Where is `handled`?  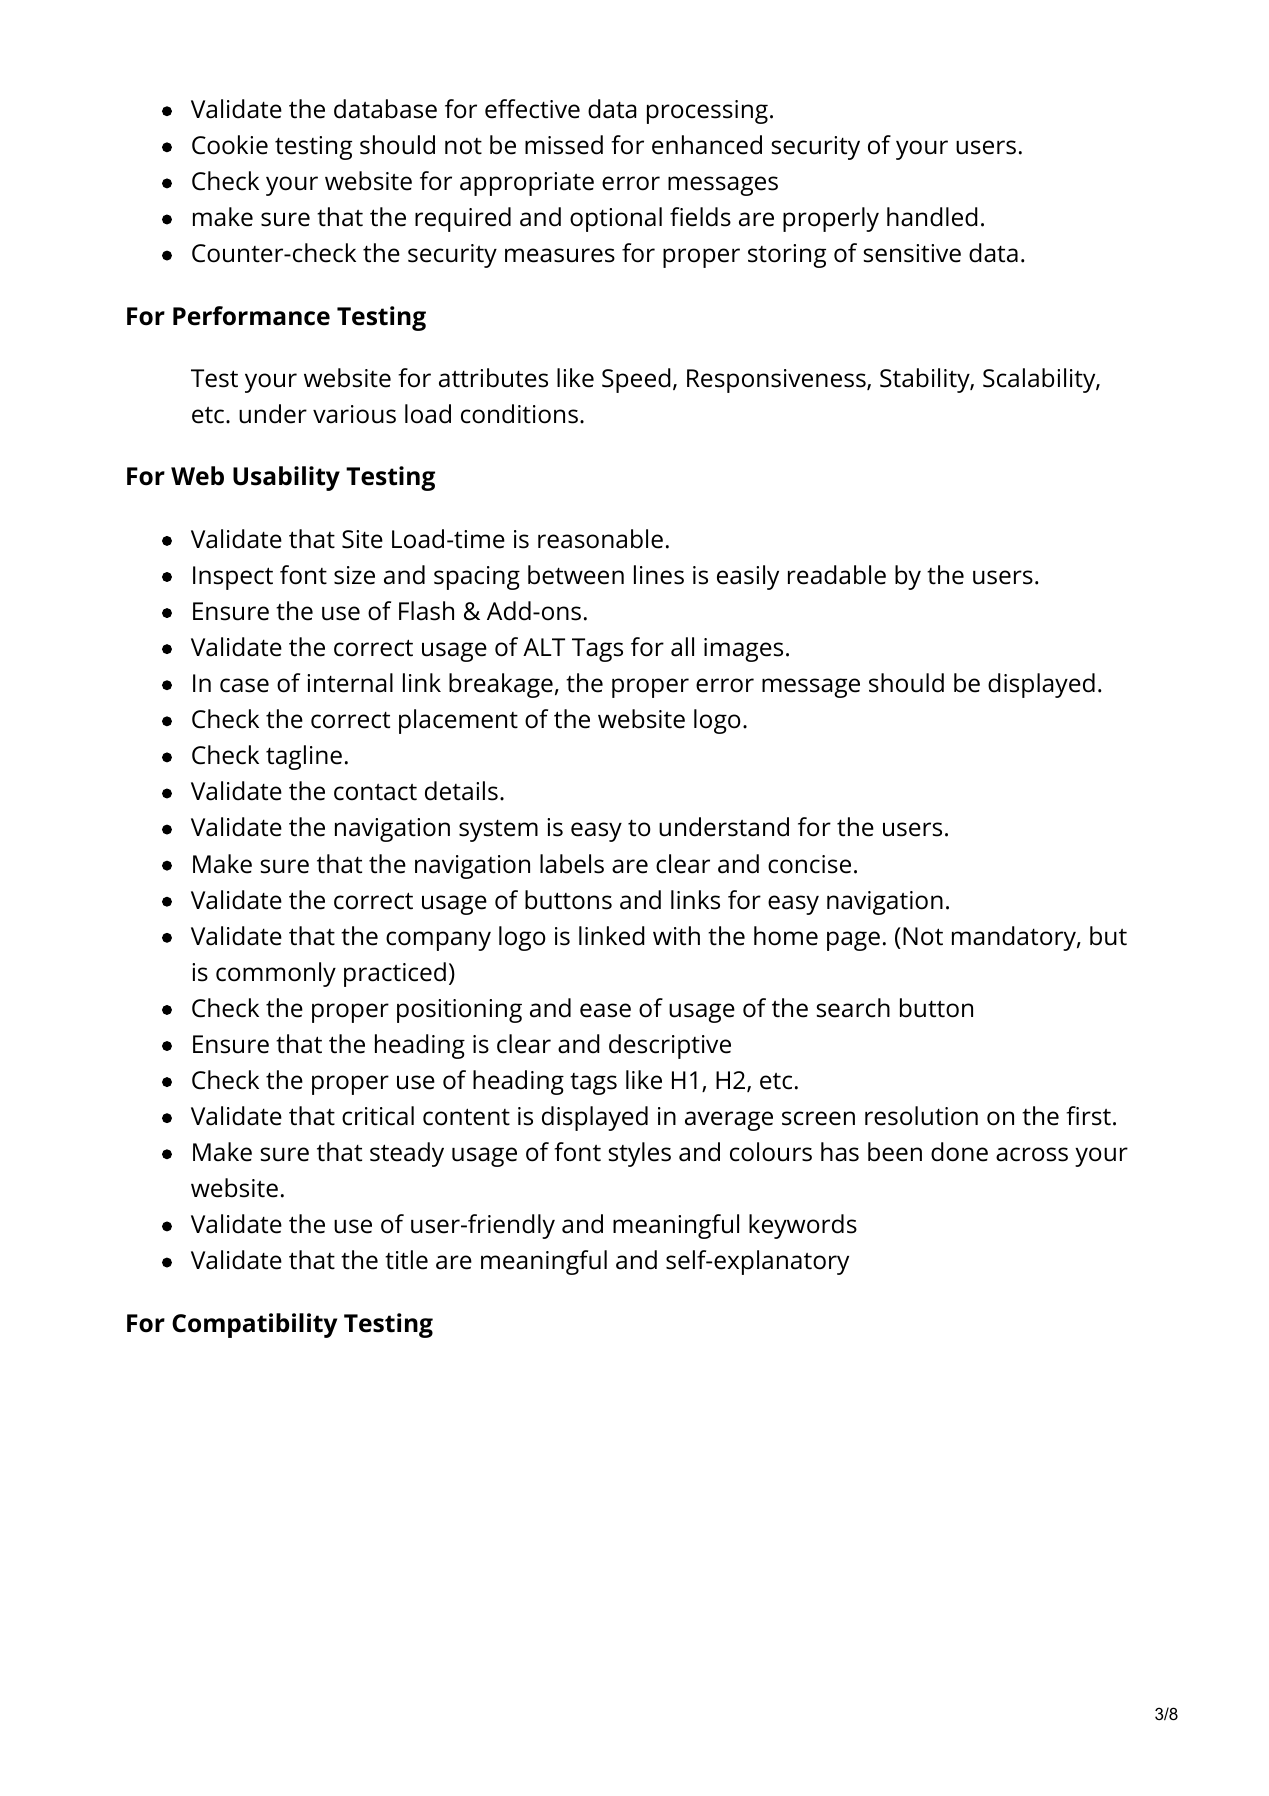
handled is located at coordinates (932, 217).
